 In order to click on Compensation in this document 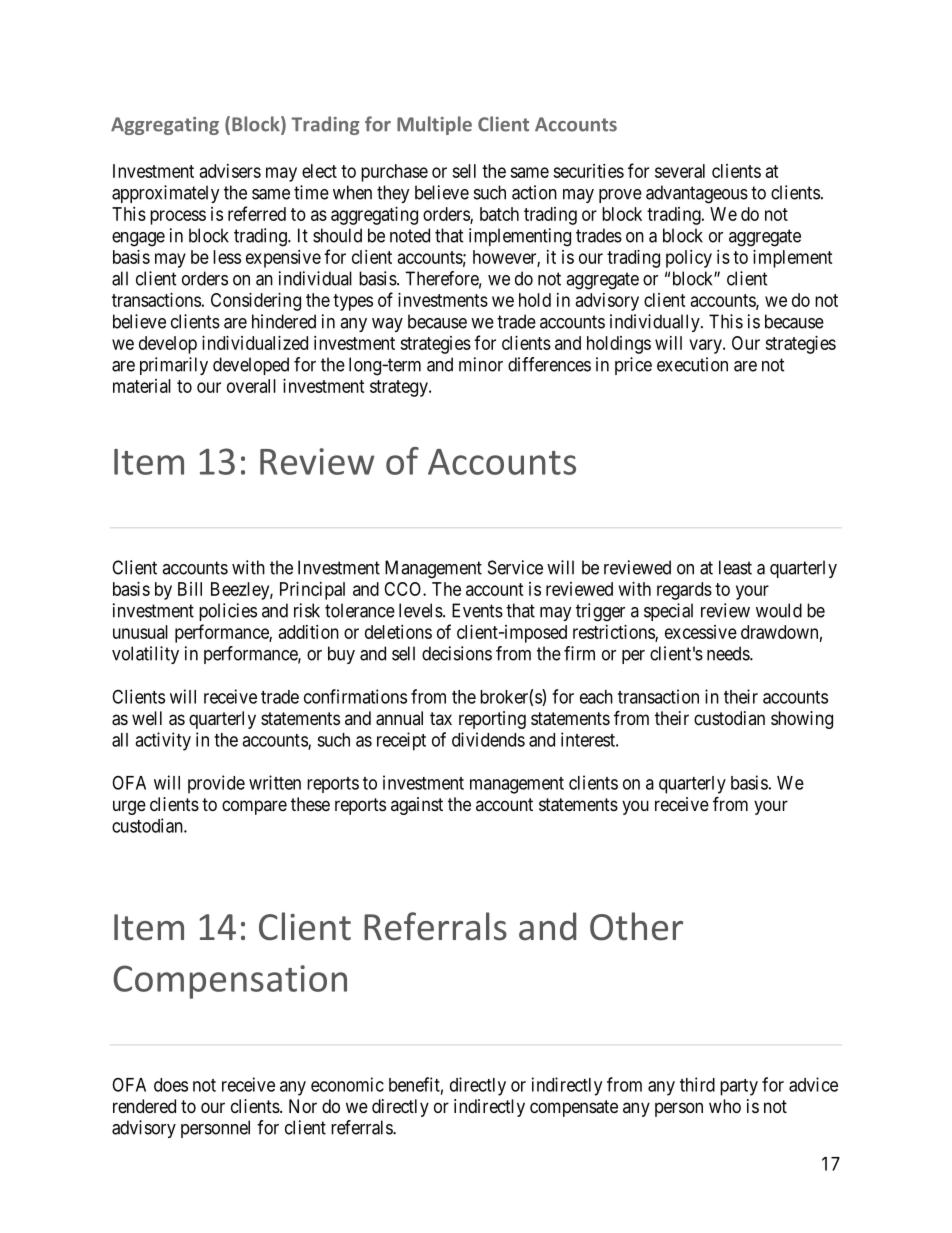, I will do `click(230, 982)`.
